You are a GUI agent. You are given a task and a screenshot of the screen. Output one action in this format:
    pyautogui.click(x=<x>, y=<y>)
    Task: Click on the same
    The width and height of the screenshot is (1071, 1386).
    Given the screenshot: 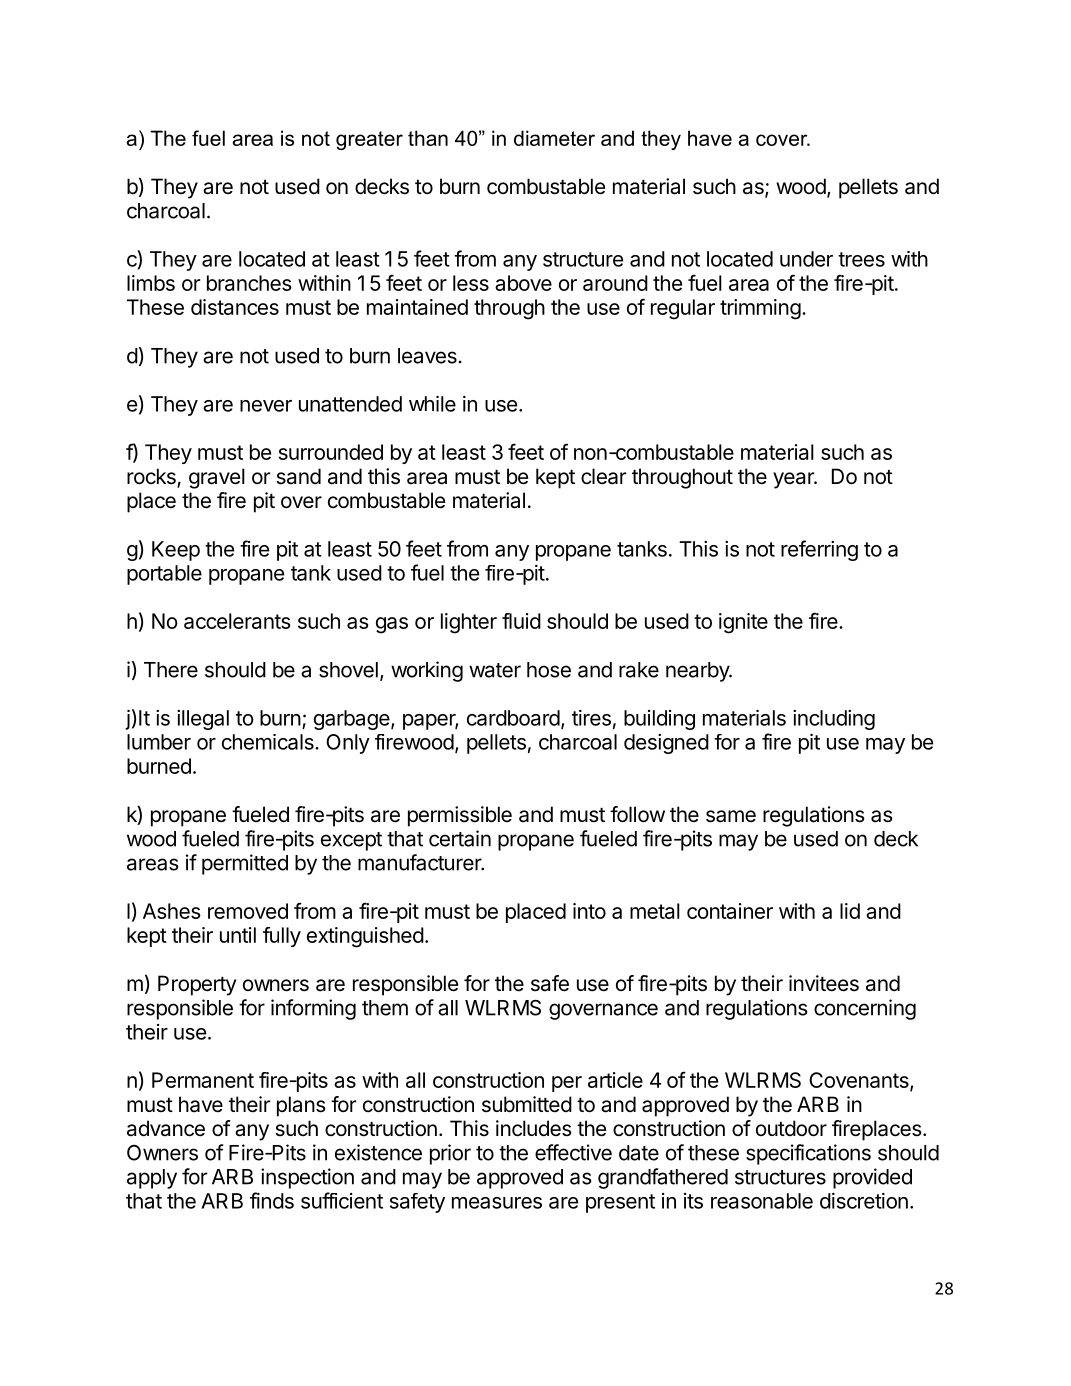 What is the action you would take?
    pyautogui.click(x=731, y=816)
